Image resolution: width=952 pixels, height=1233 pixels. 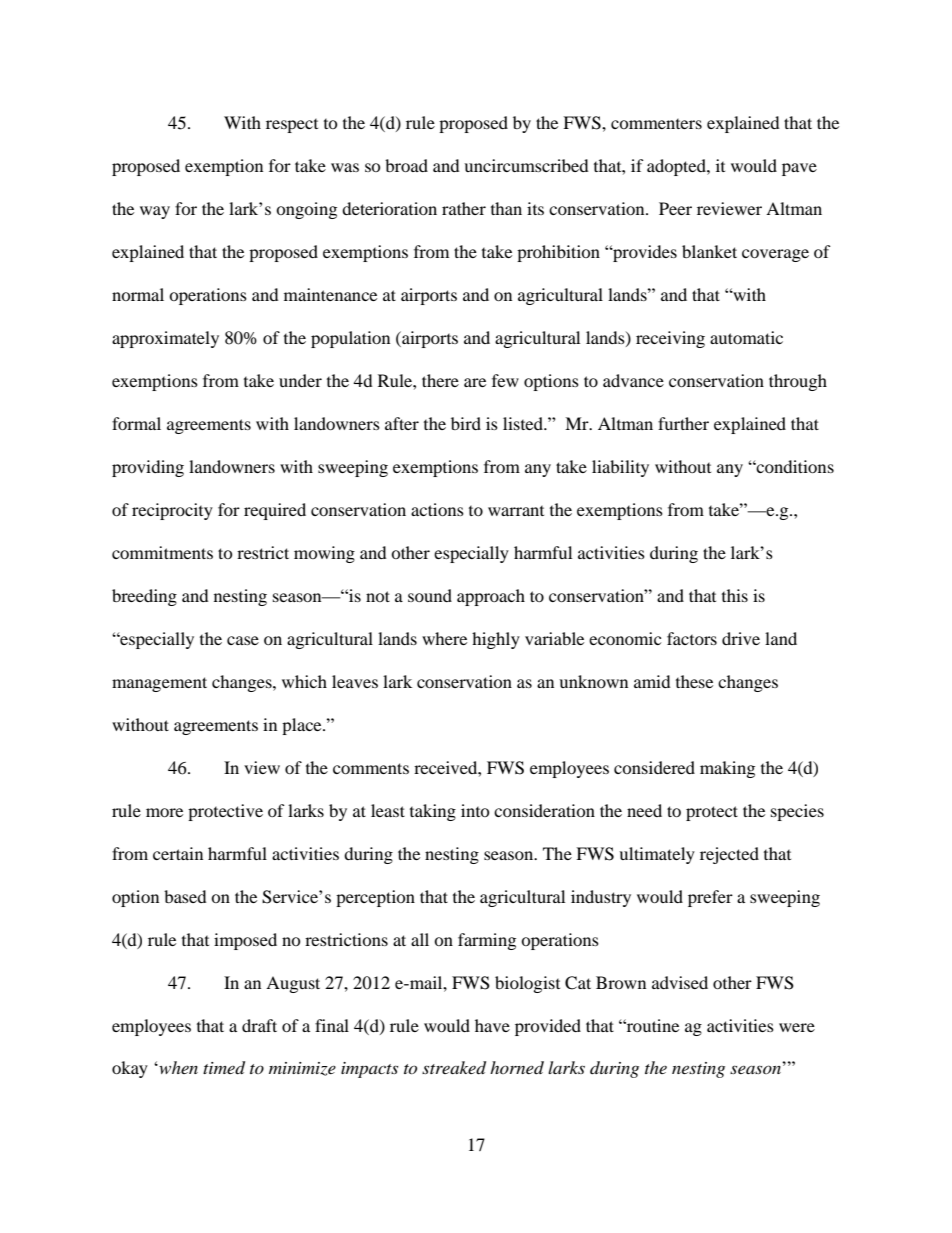 I want to click on approach, so click(x=491, y=597).
